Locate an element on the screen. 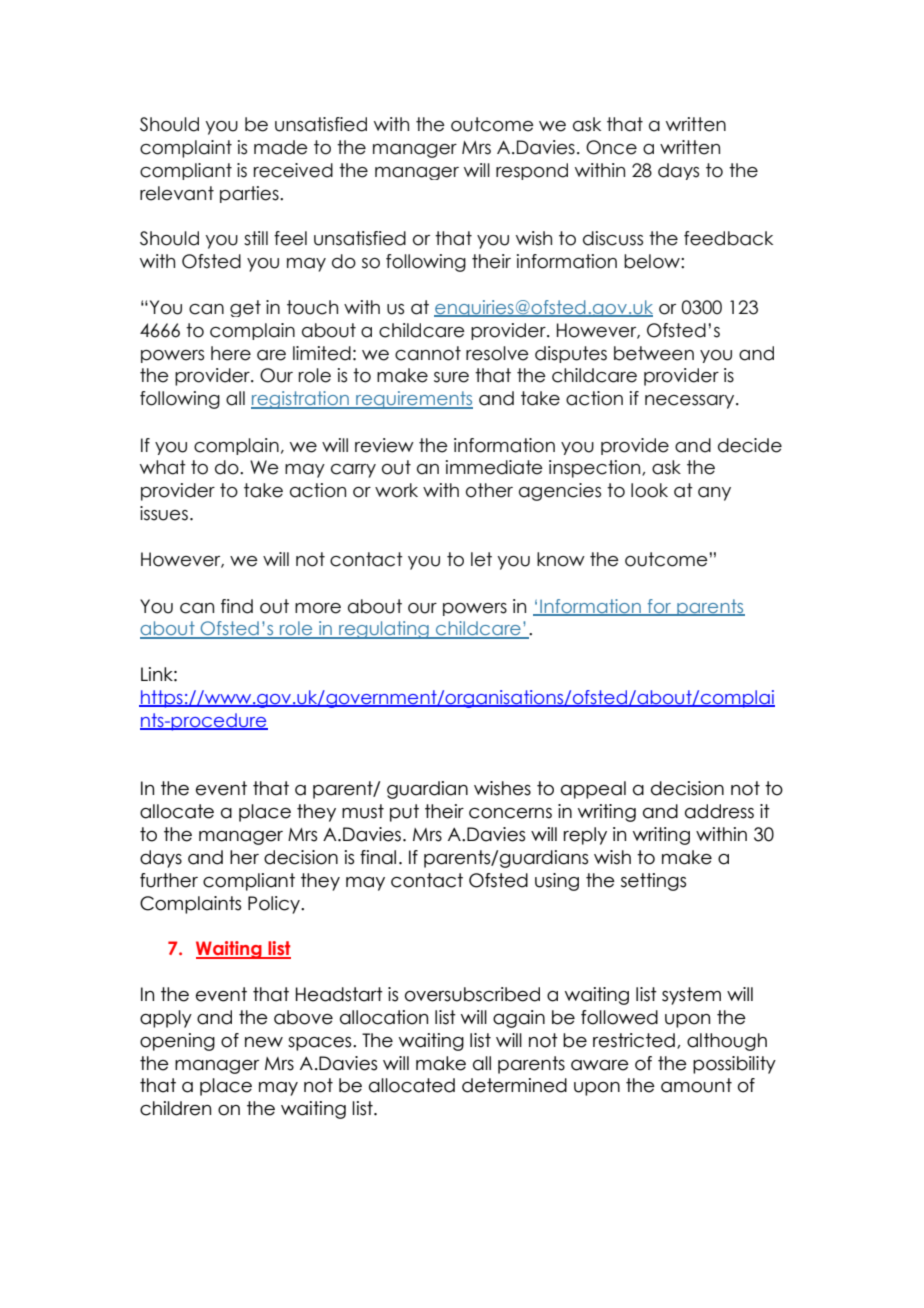 The width and height of the screenshot is (924, 1308). respond is located at coordinates (532, 171).
